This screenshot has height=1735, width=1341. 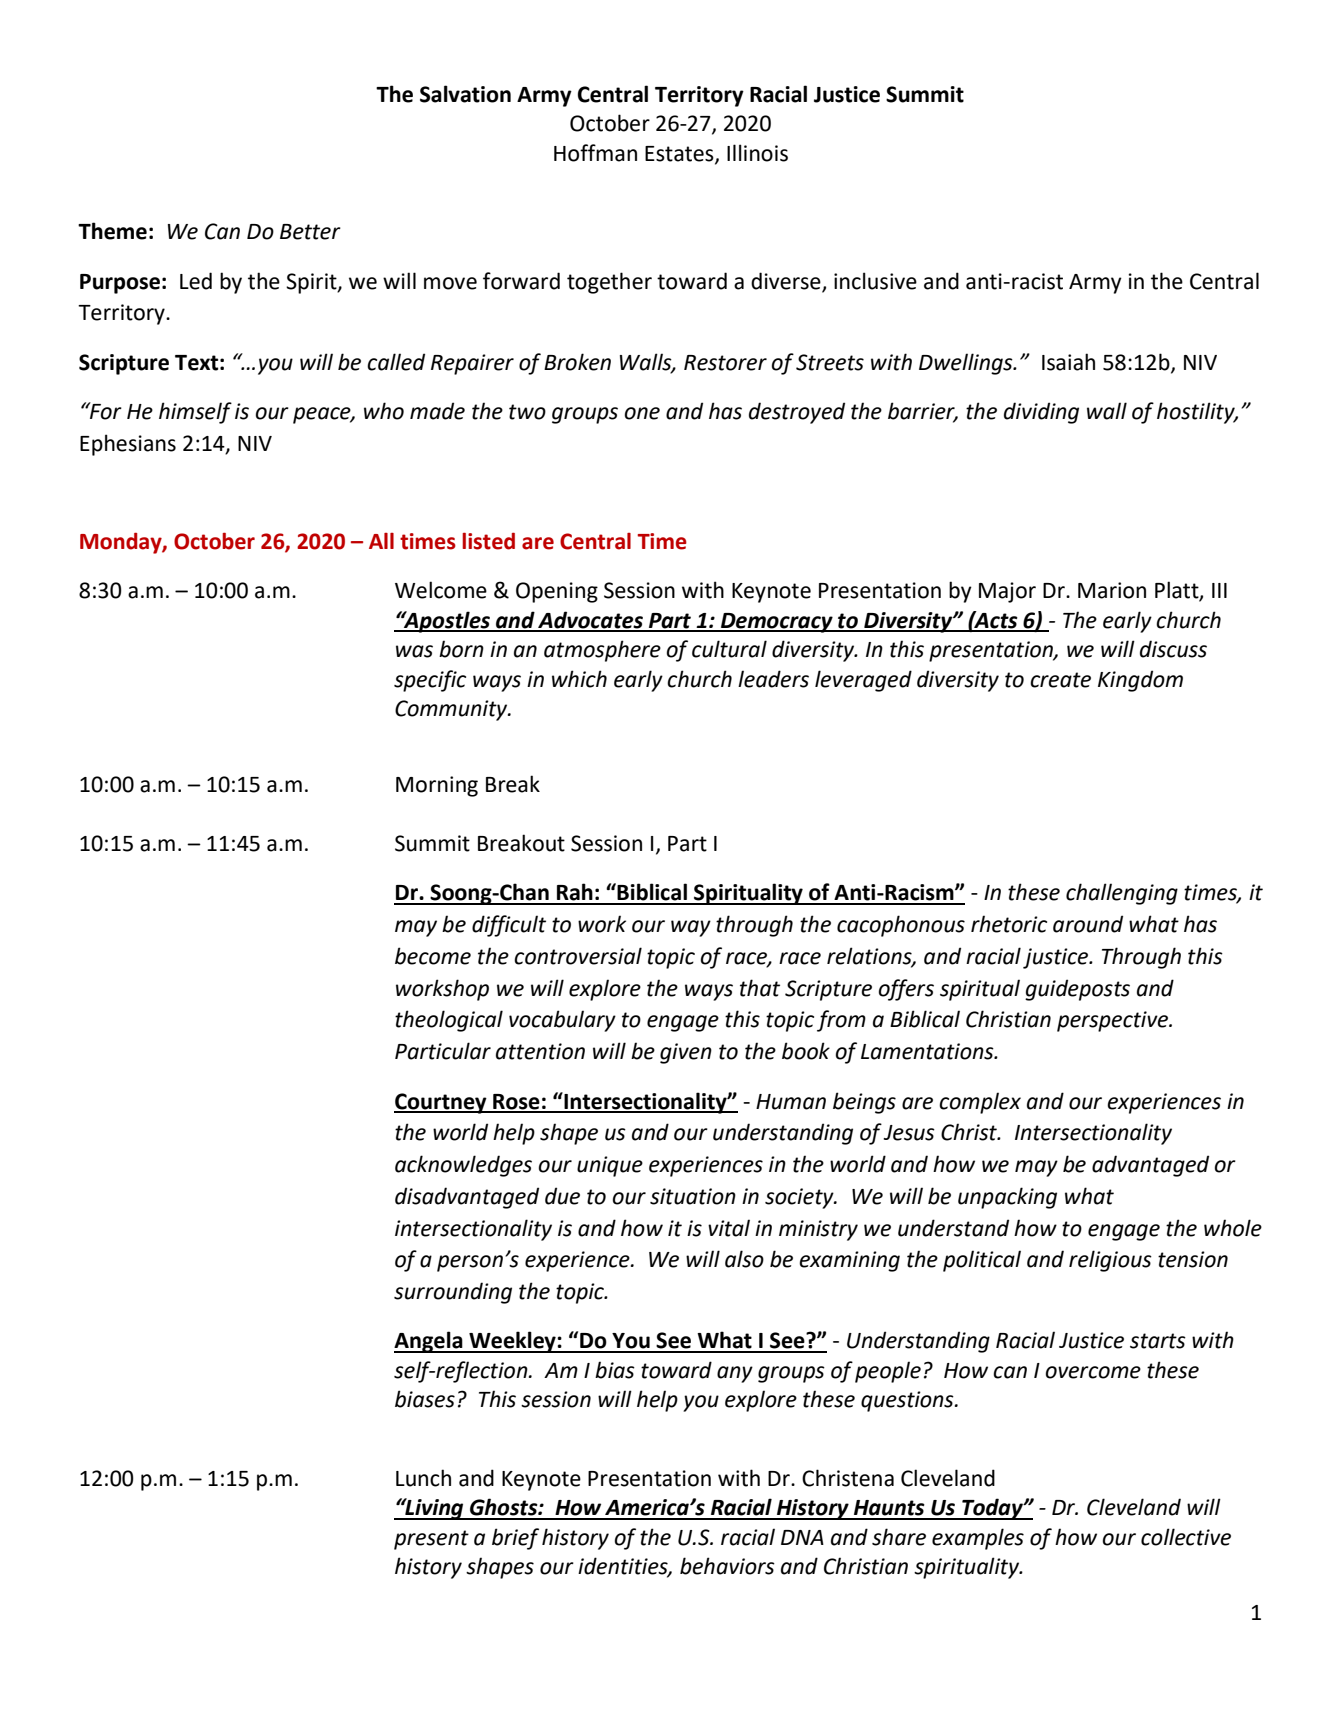 I want to click on create, so click(x=1060, y=680).
